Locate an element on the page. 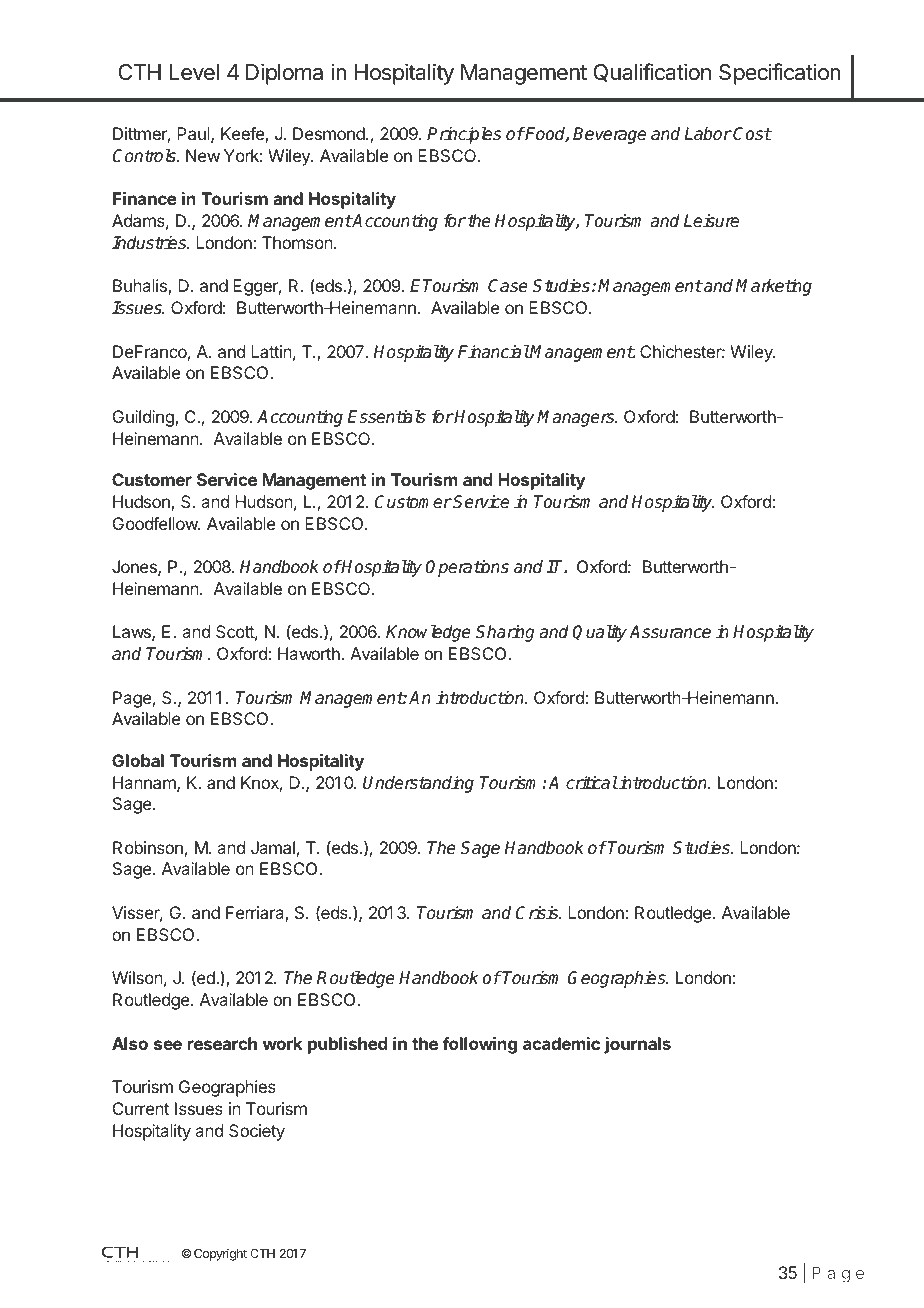 This page has width=924, height=1308. Knowledge is located at coordinates (428, 633).
